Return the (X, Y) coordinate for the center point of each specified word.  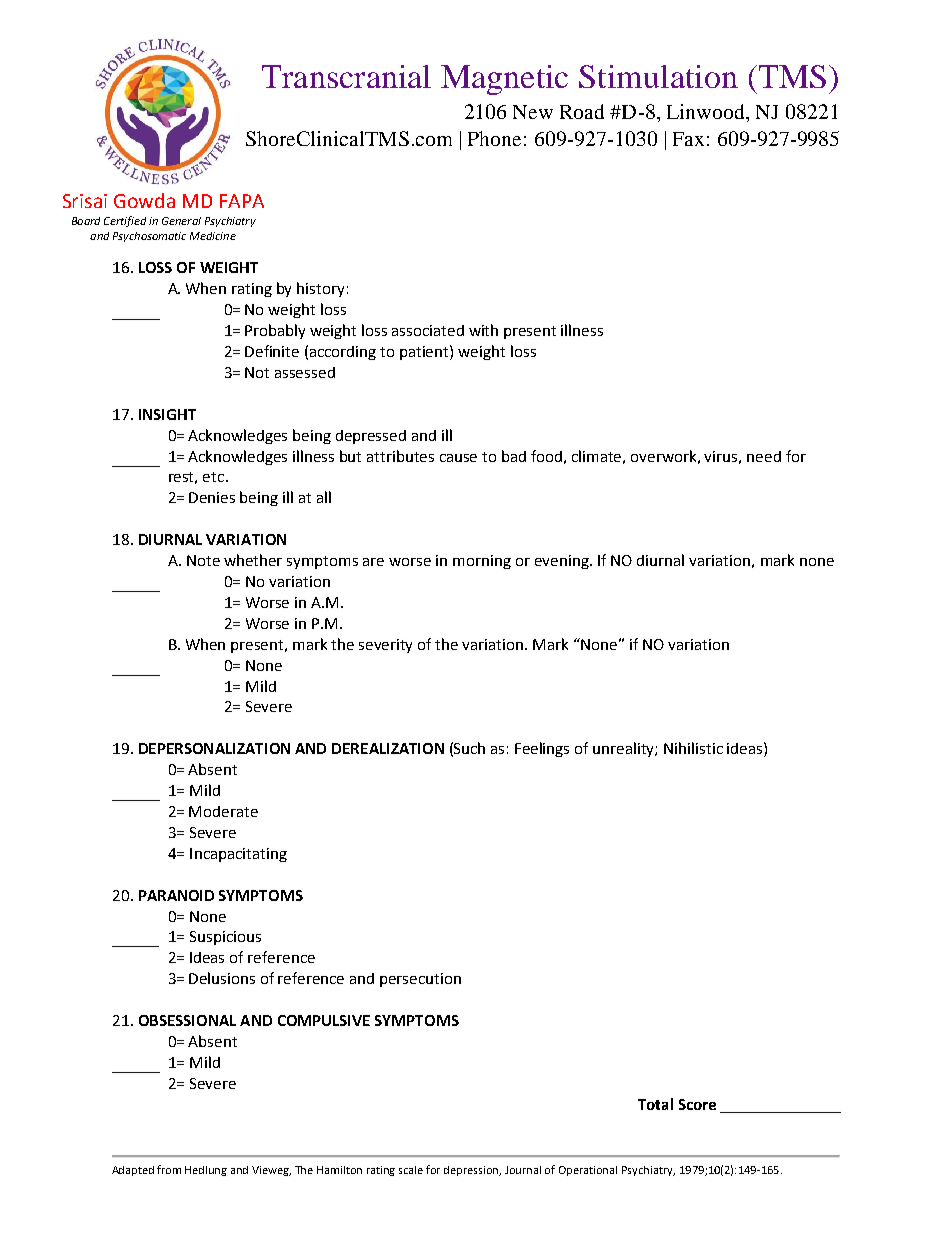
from (169, 1169)
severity (385, 646)
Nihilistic (693, 748)
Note (203, 560)
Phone (494, 138)
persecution (420, 980)
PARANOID (176, 895)
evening (563, 562)
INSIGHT (167, 414)
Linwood (707, 111)
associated (428, 330)
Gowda (144, 200)
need (764, 456)
